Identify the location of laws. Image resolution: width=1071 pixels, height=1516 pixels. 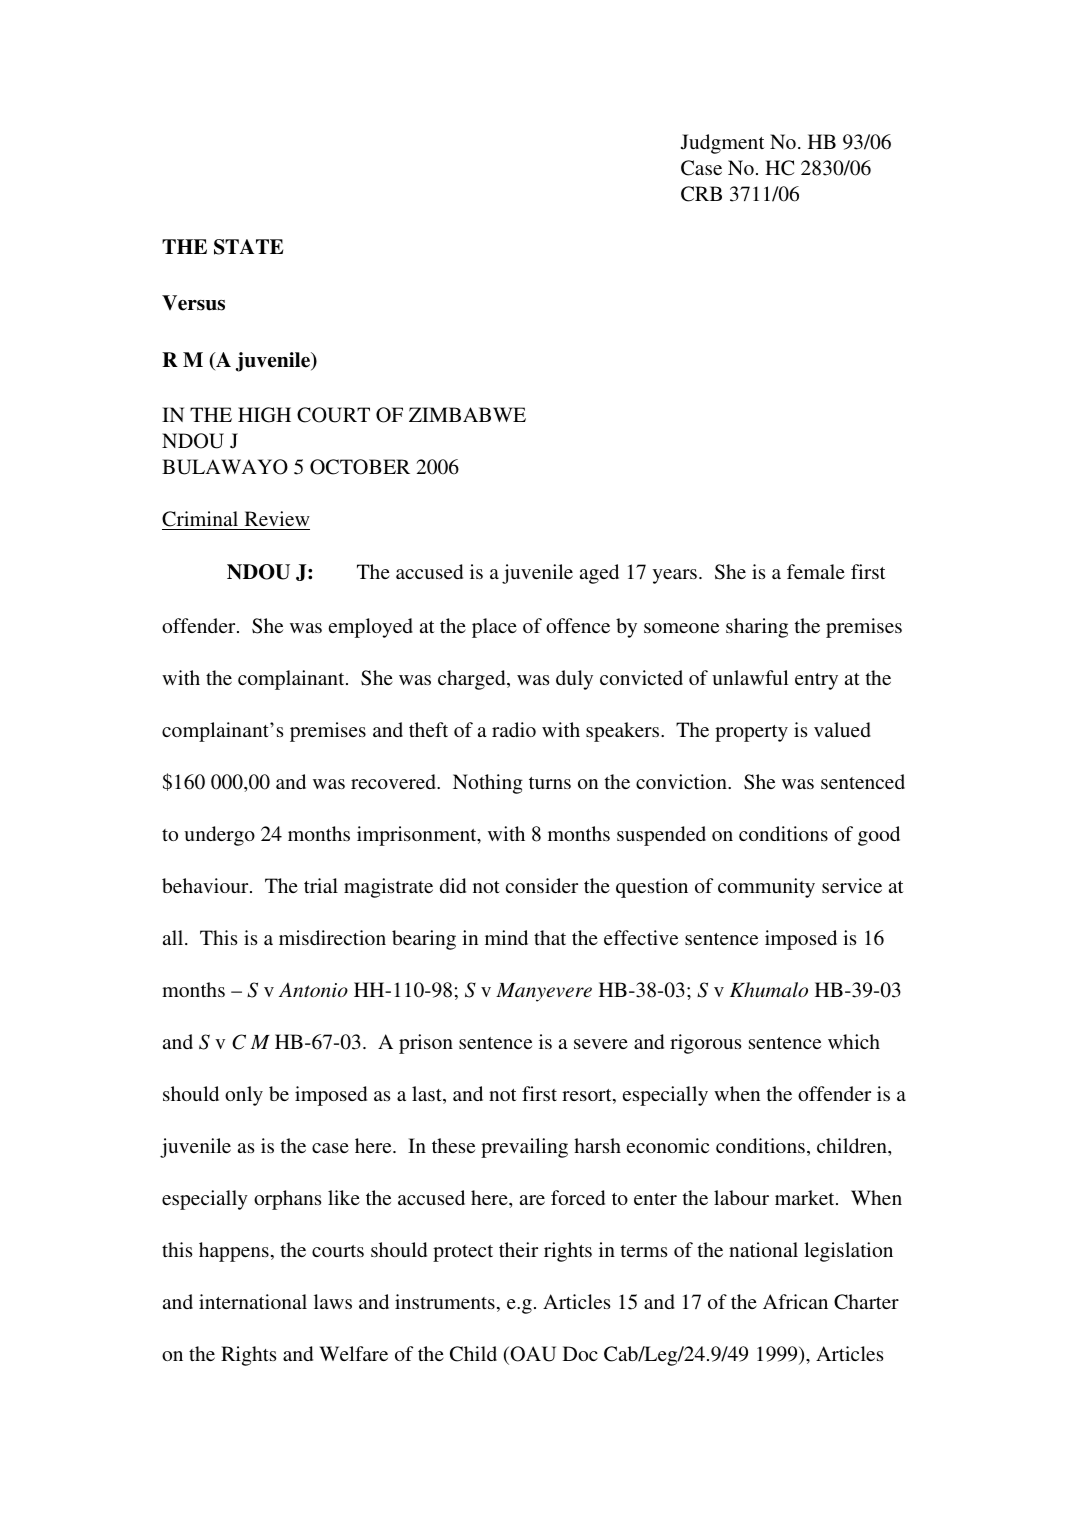
(333, 1301).
